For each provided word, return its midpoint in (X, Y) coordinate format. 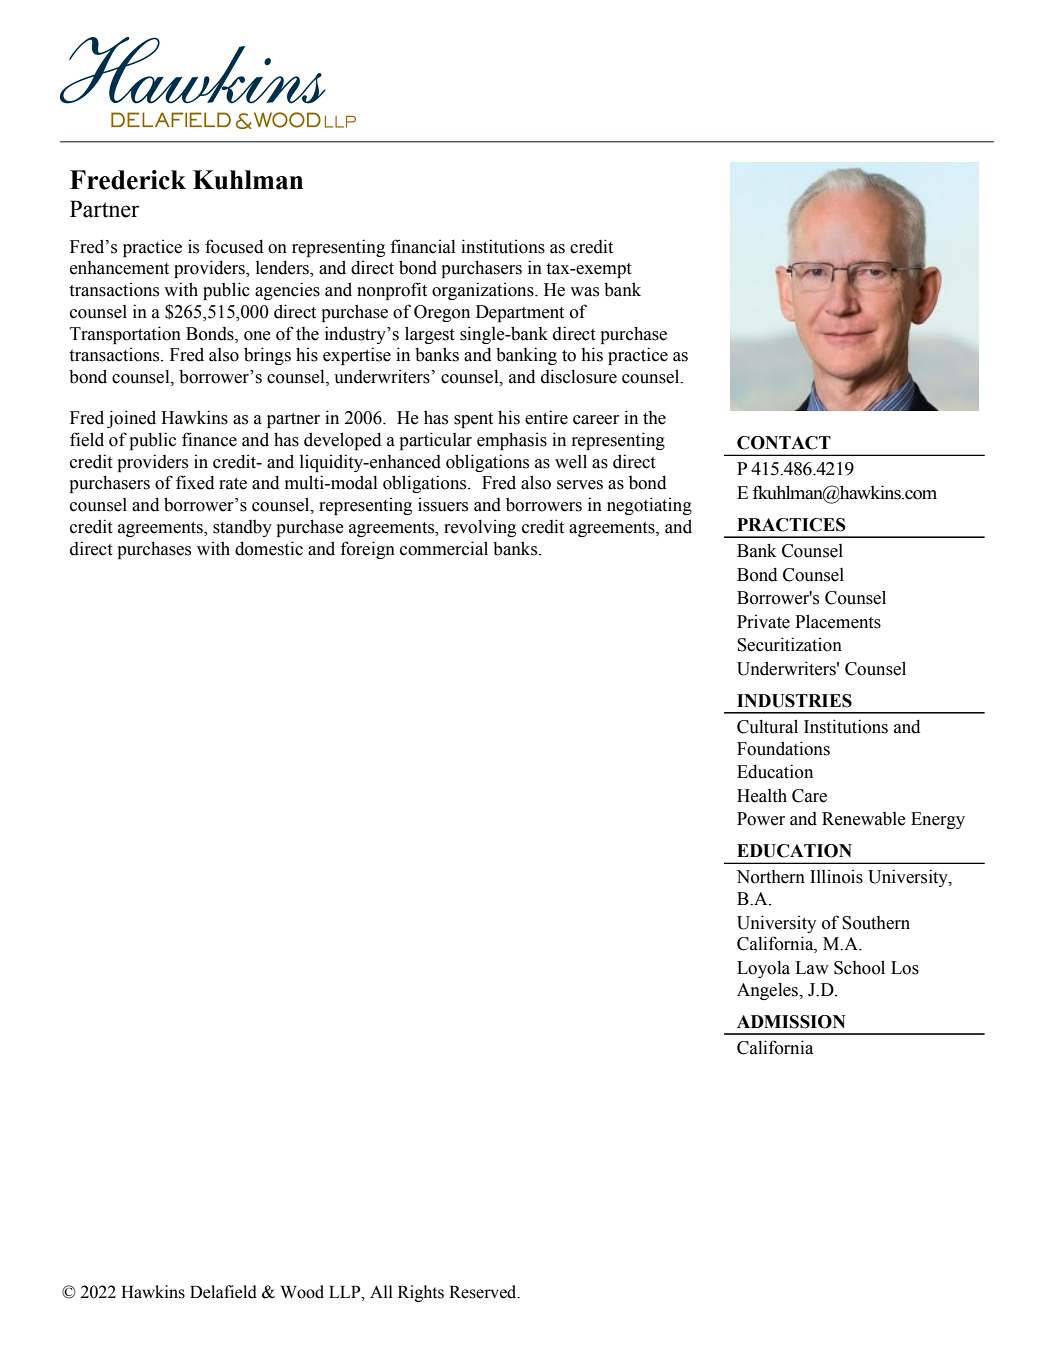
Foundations (783, 748)
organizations (484, 291)
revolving (480, 528)
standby (242, 528)
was (584, 292)
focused (234, 246)
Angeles (768, 991)
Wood (302, 1292)
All (381, 1291)
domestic (269, 548)
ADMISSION (791, 1022)
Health (762, 795)
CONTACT (784, 443)
